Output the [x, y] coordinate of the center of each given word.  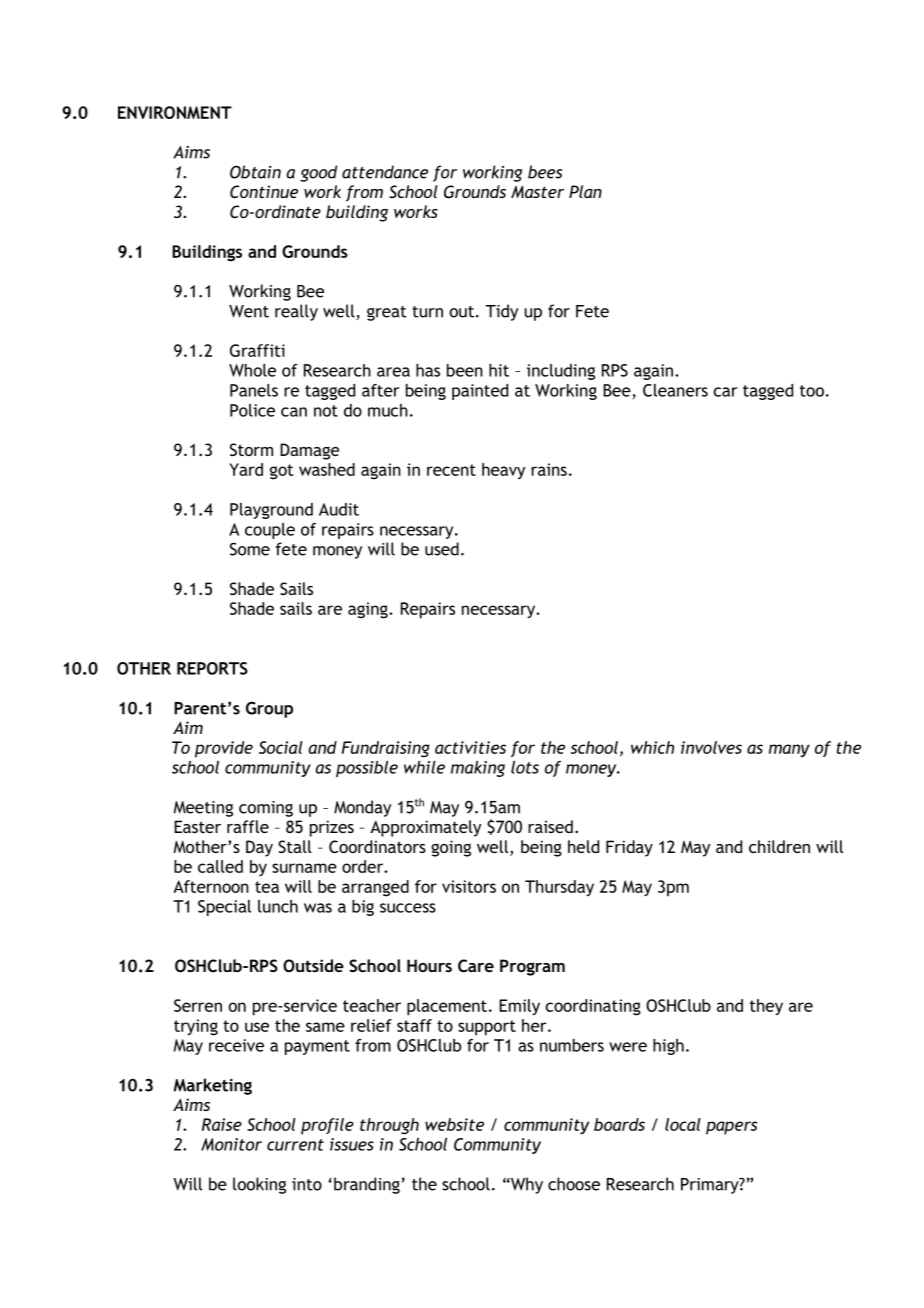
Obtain [255, 172]
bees [545, 172]
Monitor [231, 1144]
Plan [585, 191]
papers [732, 1128]
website [454, 1124]
